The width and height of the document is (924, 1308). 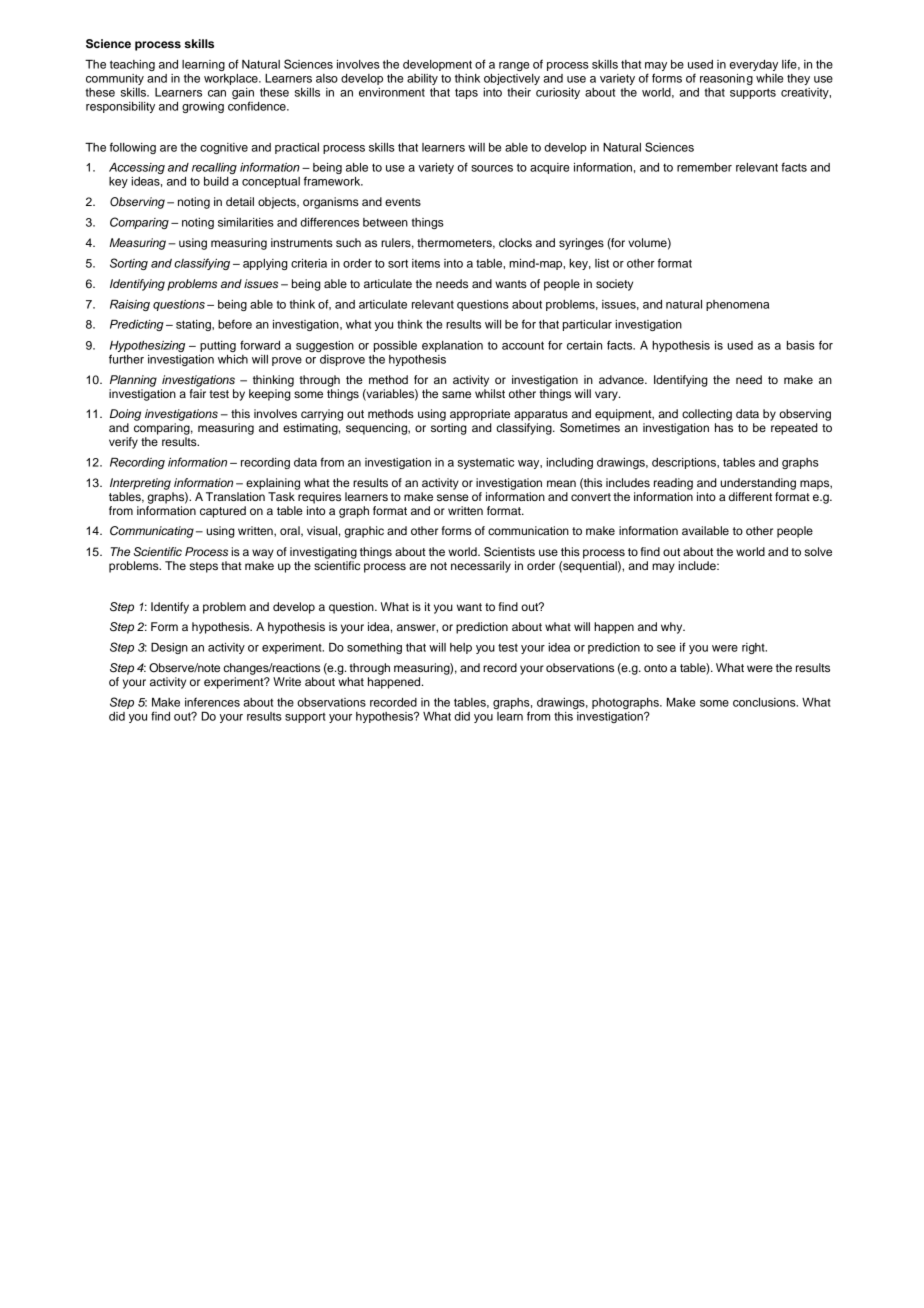 I want to click on Translation, so click(x=235, y=496).
